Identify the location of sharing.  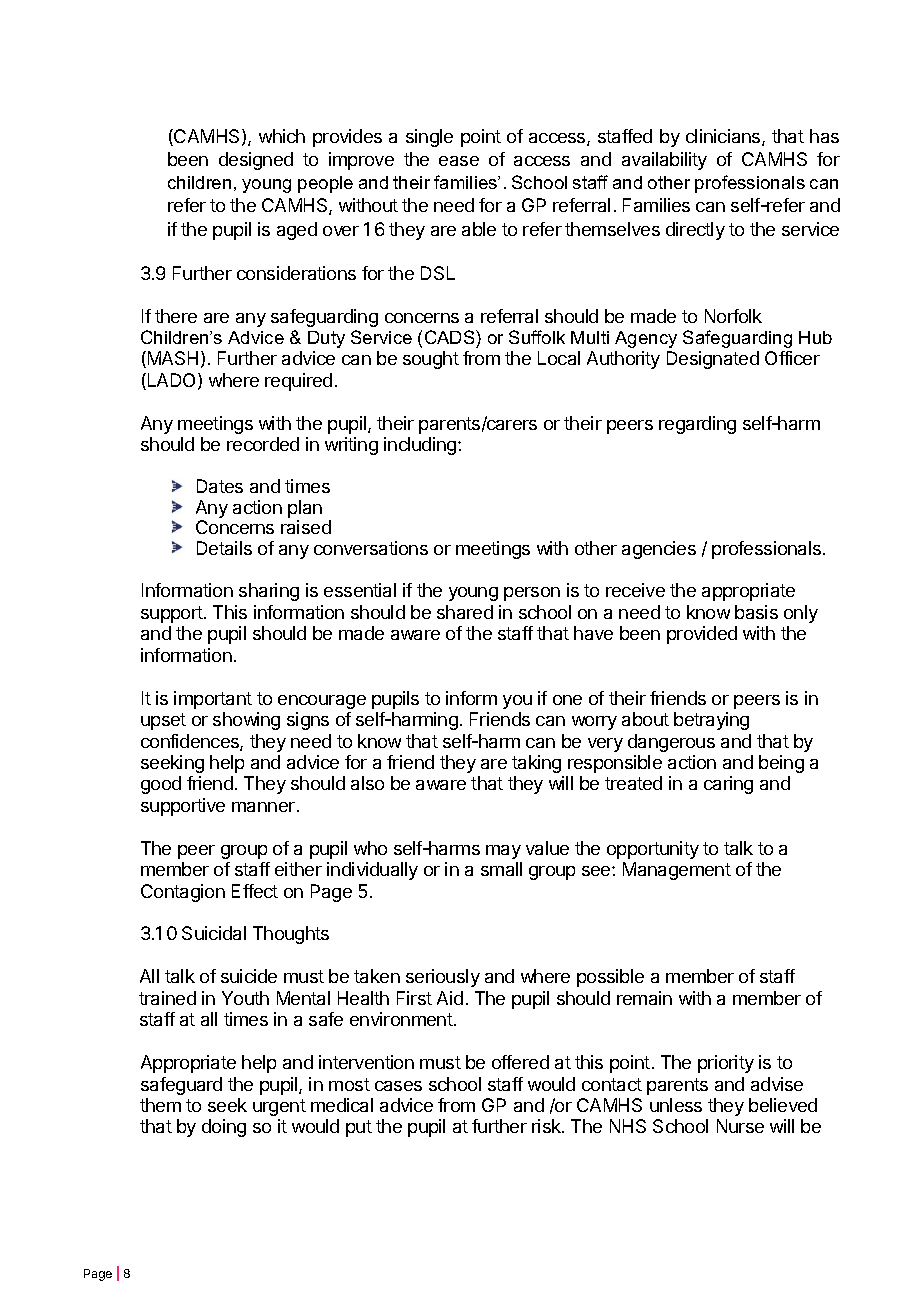
(269, 592).
